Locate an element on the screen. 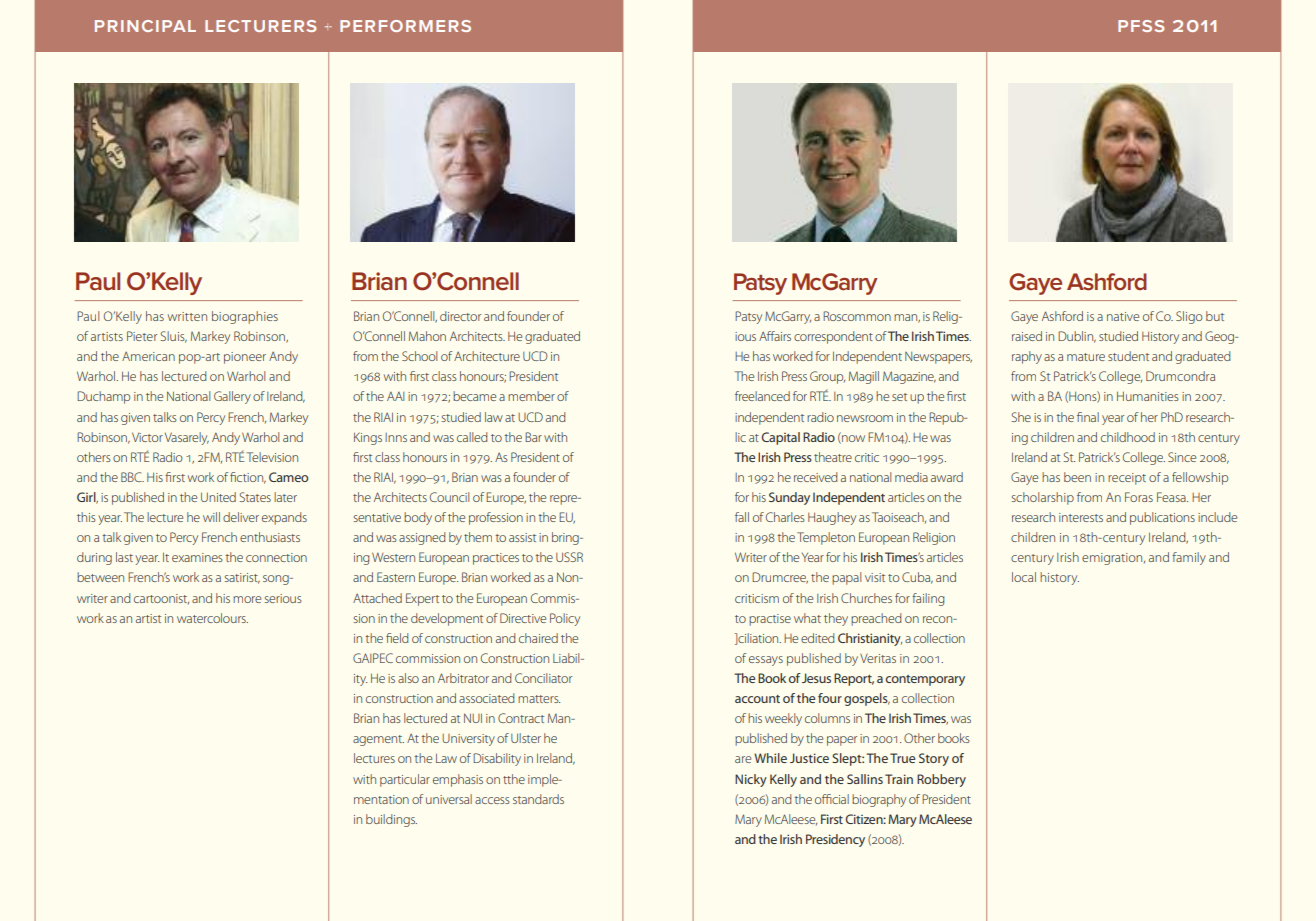 Image resolution: width=1316 pixels, height=921 pixels. Nicky is located at coordinates (751, 780).
